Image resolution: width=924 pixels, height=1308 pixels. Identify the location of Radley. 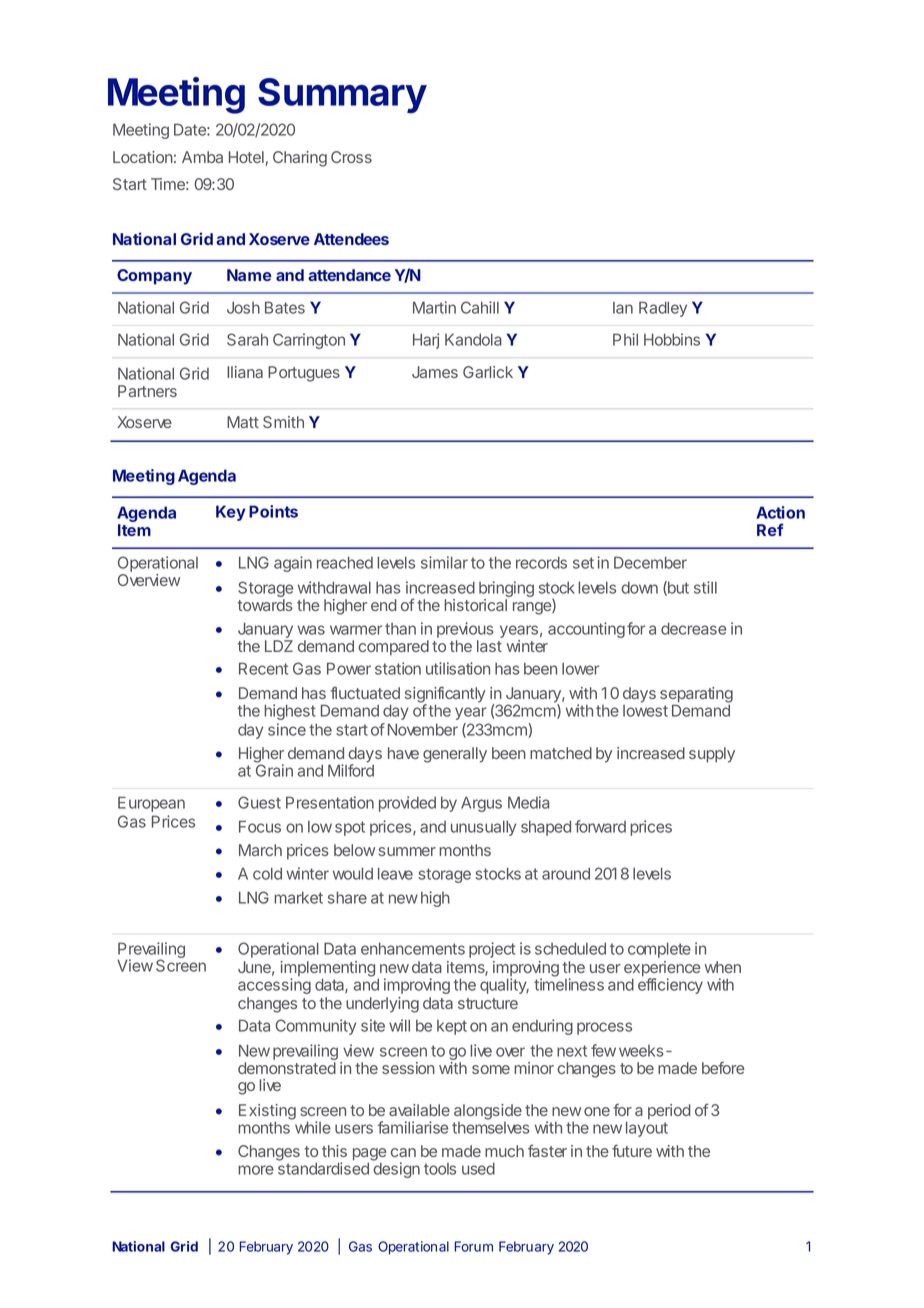
(663, 309).
